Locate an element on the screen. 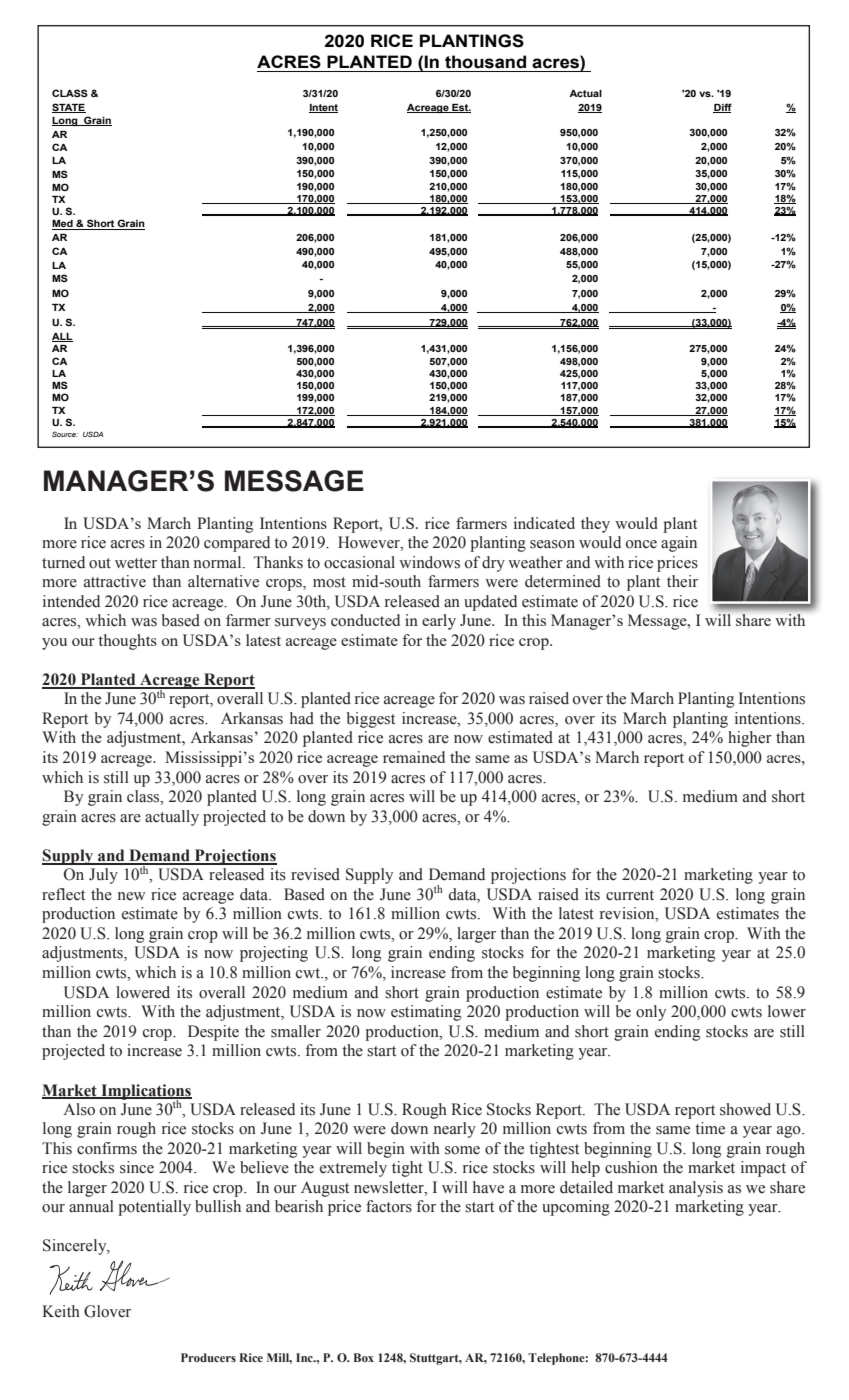 This screenshot has width=849, height=1400. thousand is located at coordinates (485, 62).
